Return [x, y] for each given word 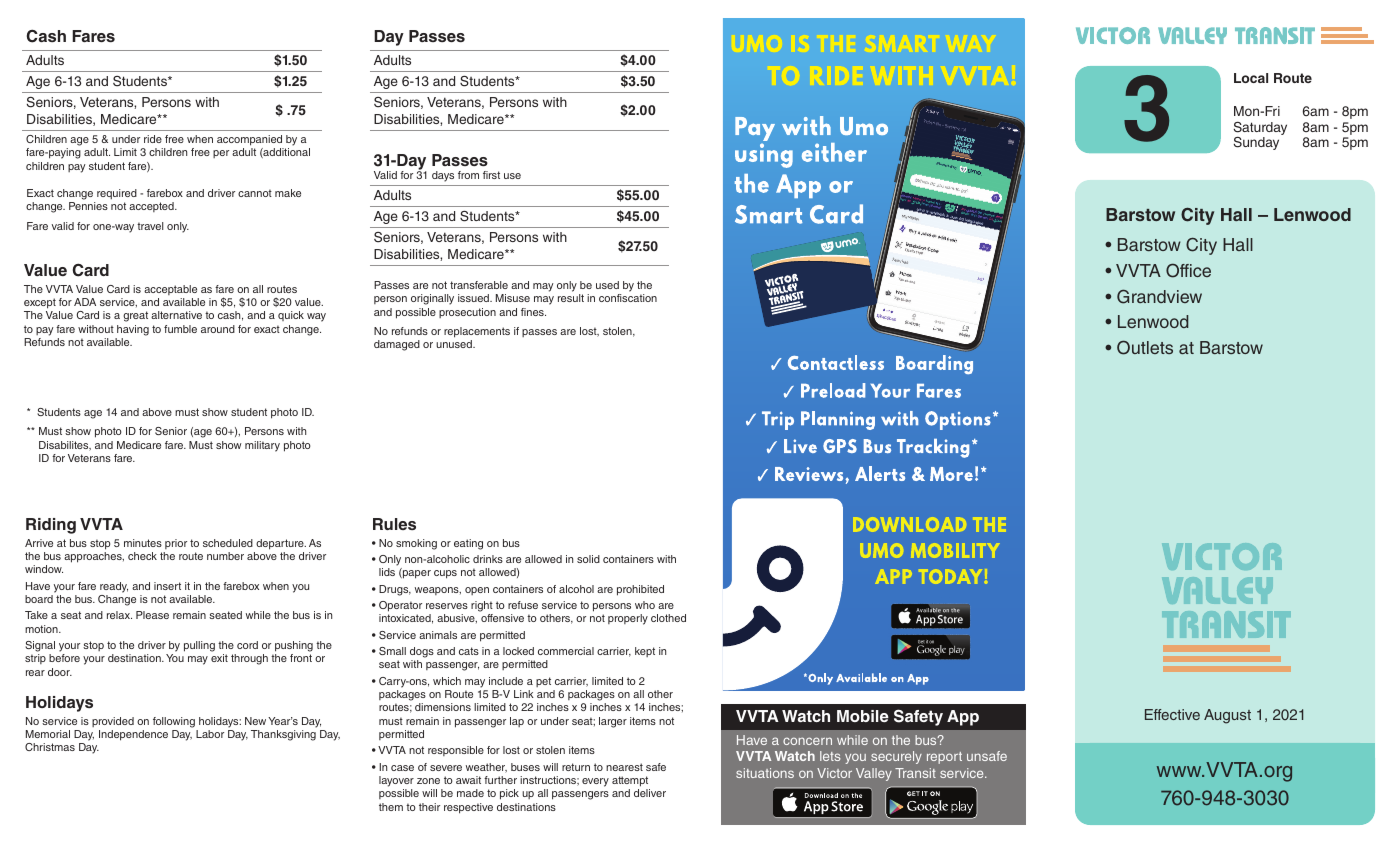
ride [153, 139]
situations [765, 773]
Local [1251, 78]
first [491, 175]
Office [1188, 270]
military [262, 446]
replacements [477, 332]
